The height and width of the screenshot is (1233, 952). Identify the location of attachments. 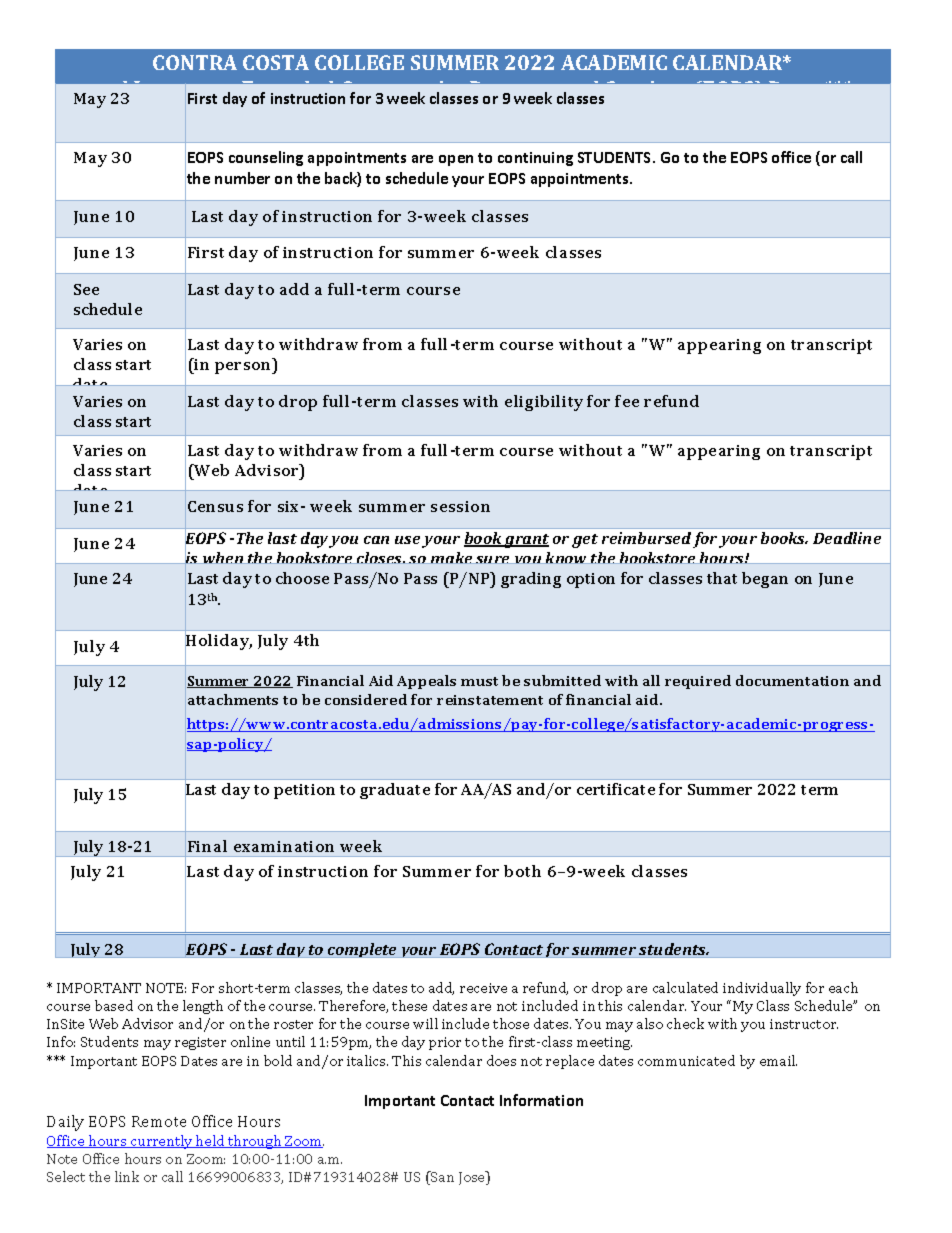
(233, 699).
